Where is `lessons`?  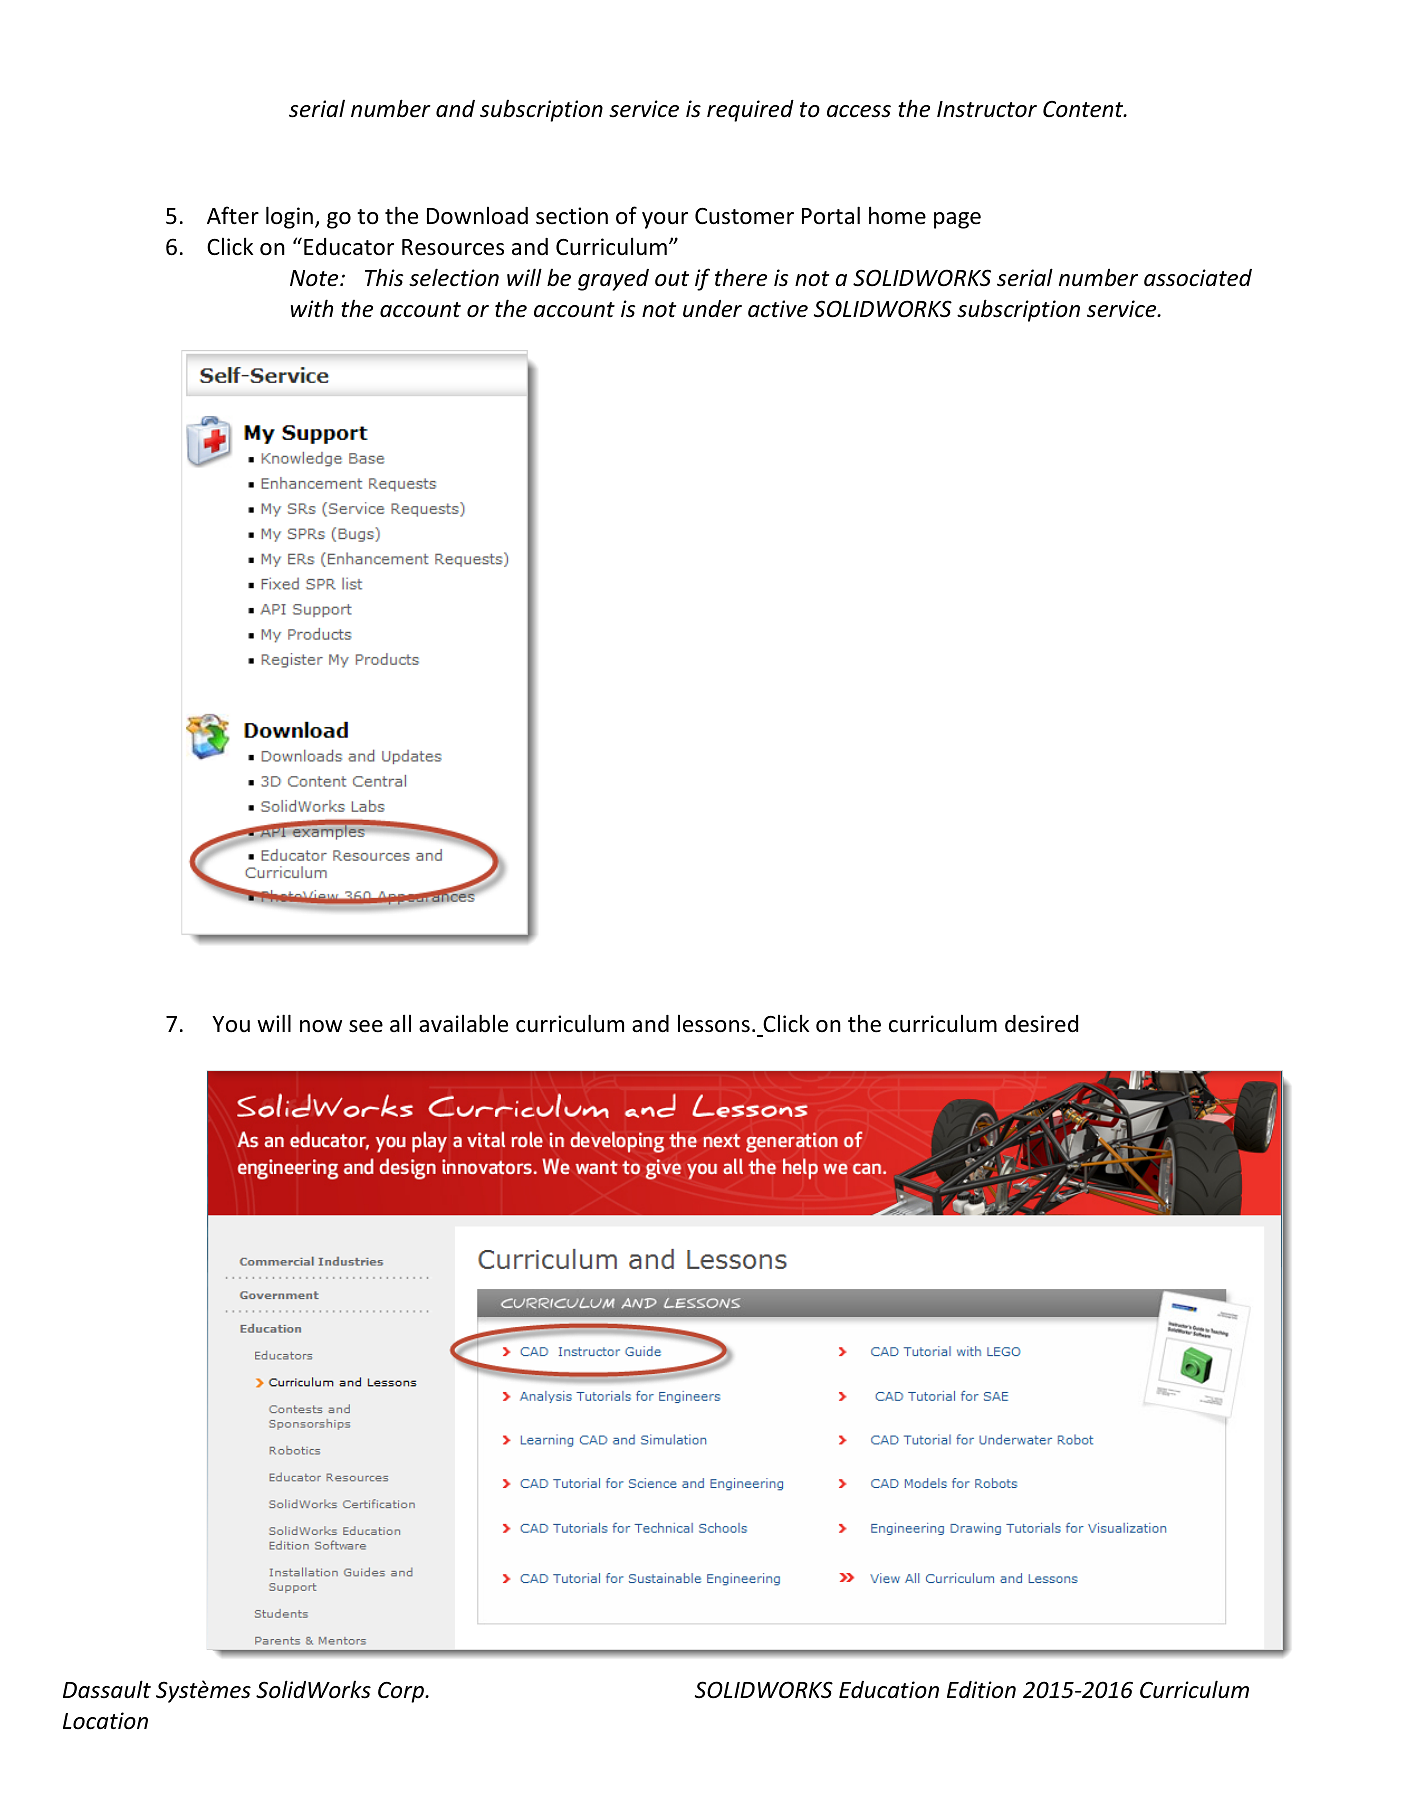
lessons is located at coordinates (714, 1023).
